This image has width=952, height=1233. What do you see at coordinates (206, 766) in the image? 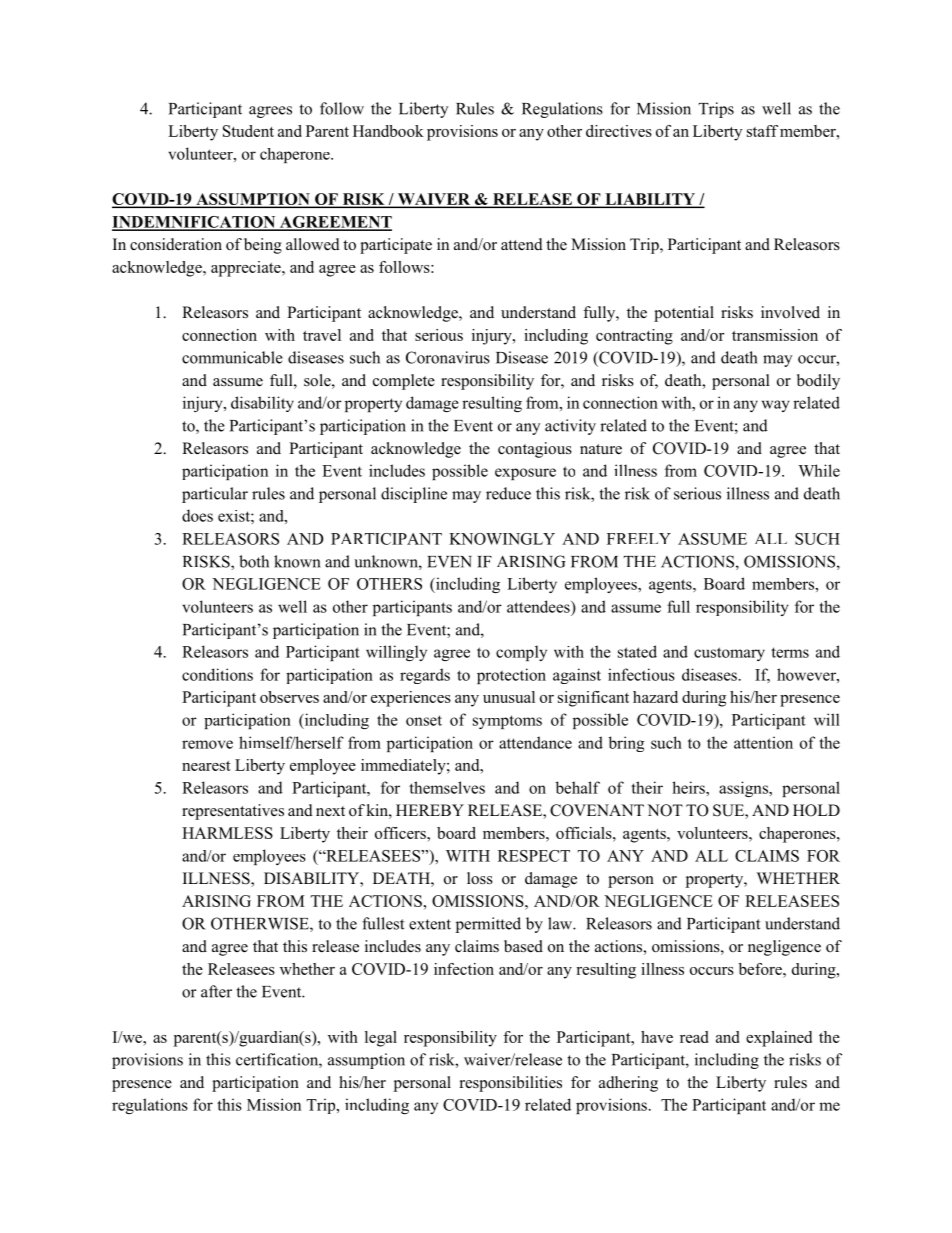
I see `nearest` at bounding box center [206, 766].
